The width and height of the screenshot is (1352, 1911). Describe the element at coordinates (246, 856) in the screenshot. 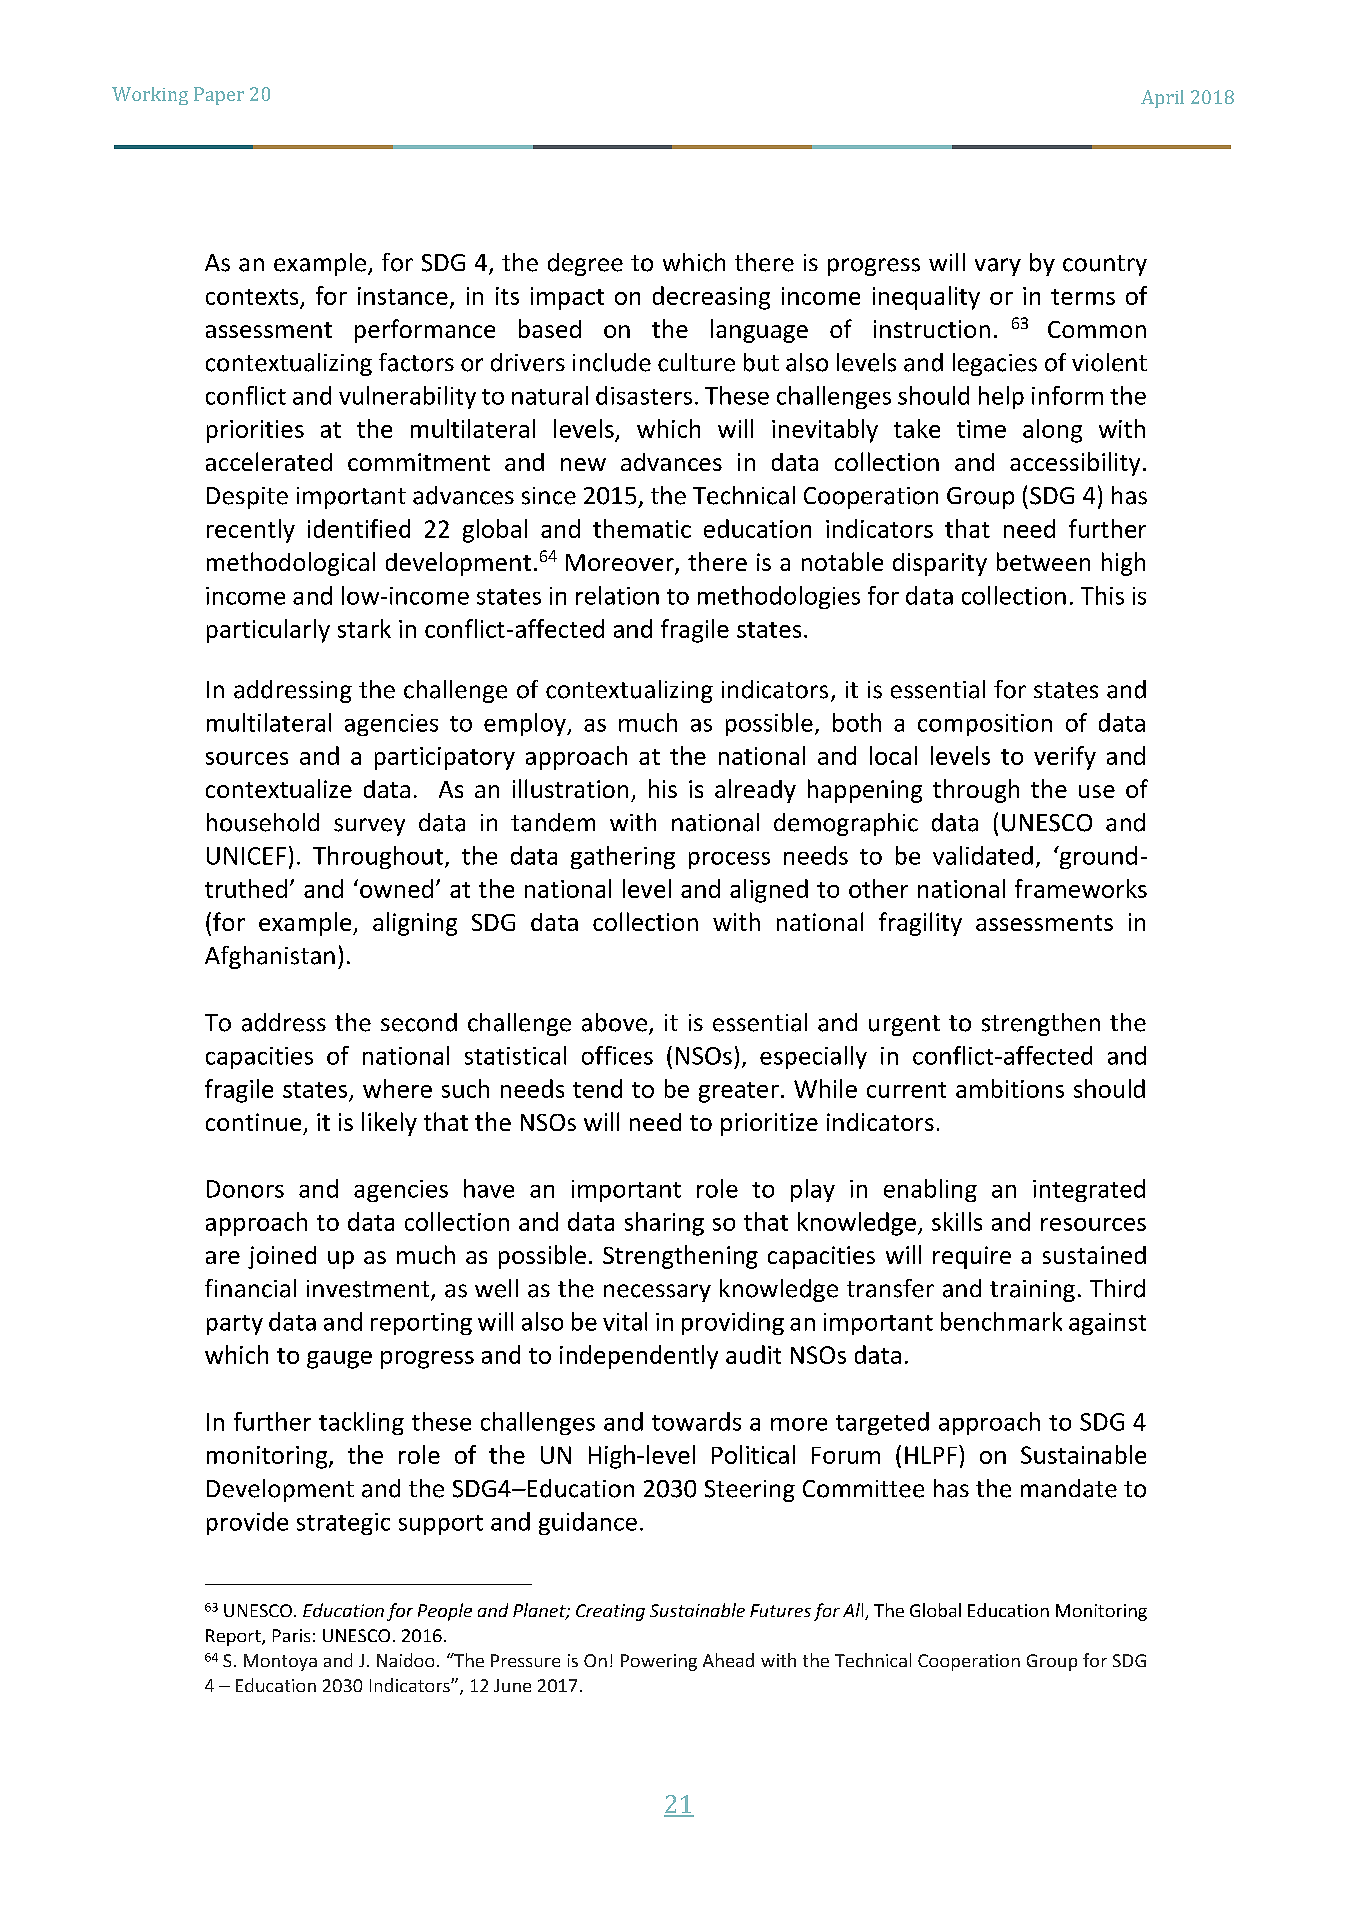

I see `UNICEF` at that location.
